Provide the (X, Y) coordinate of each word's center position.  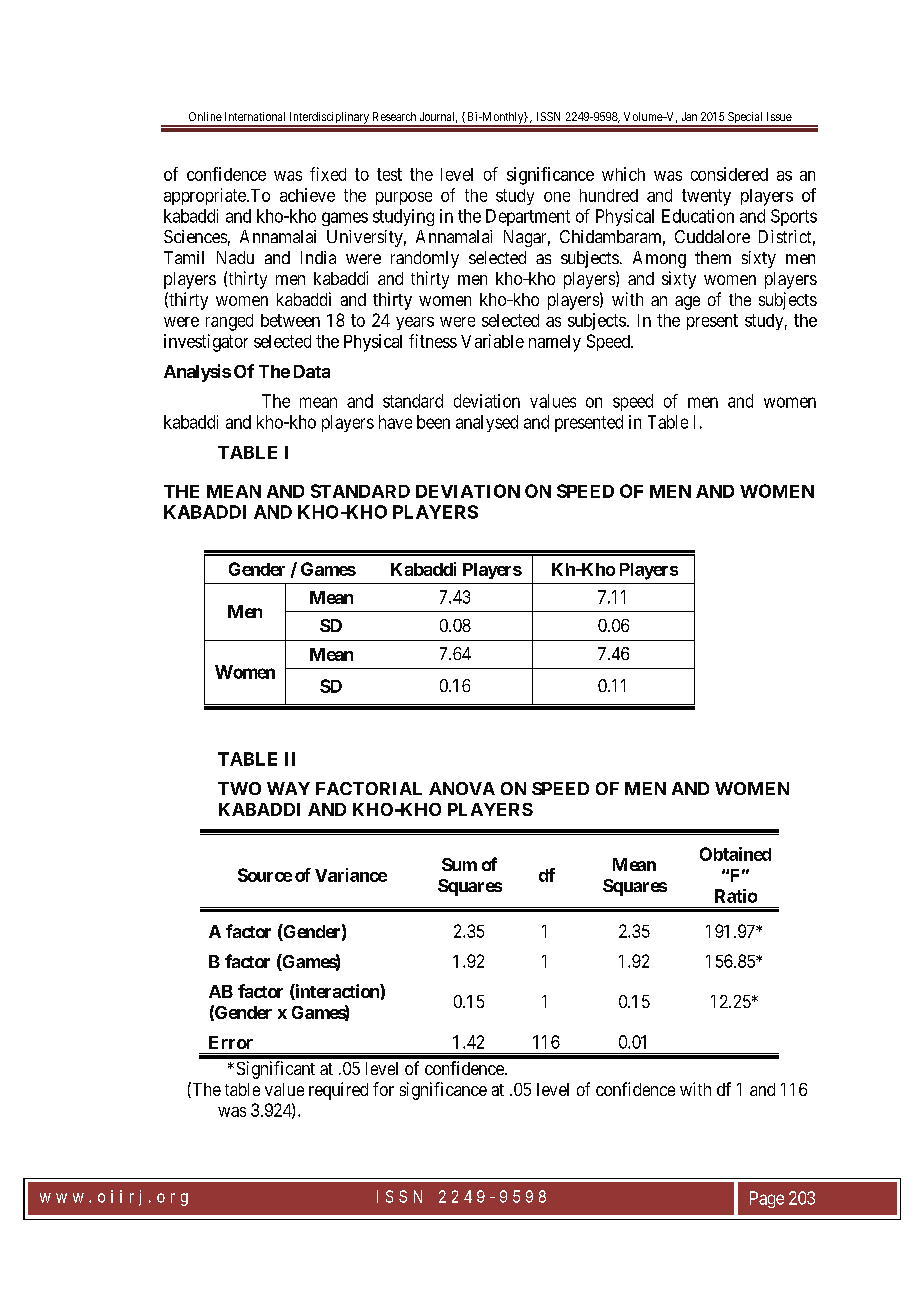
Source (265, 875)
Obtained (735, 854)
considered (729, 174)
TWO (239, 788)
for (383, 1089)
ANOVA (462, 788)
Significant (276, 1070)
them (713, 257)
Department (528, 217)
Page (767, 1199)
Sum (459, 864)
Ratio (736, 896)
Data (312, 371)
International (255, 116)
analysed (487, 423)
